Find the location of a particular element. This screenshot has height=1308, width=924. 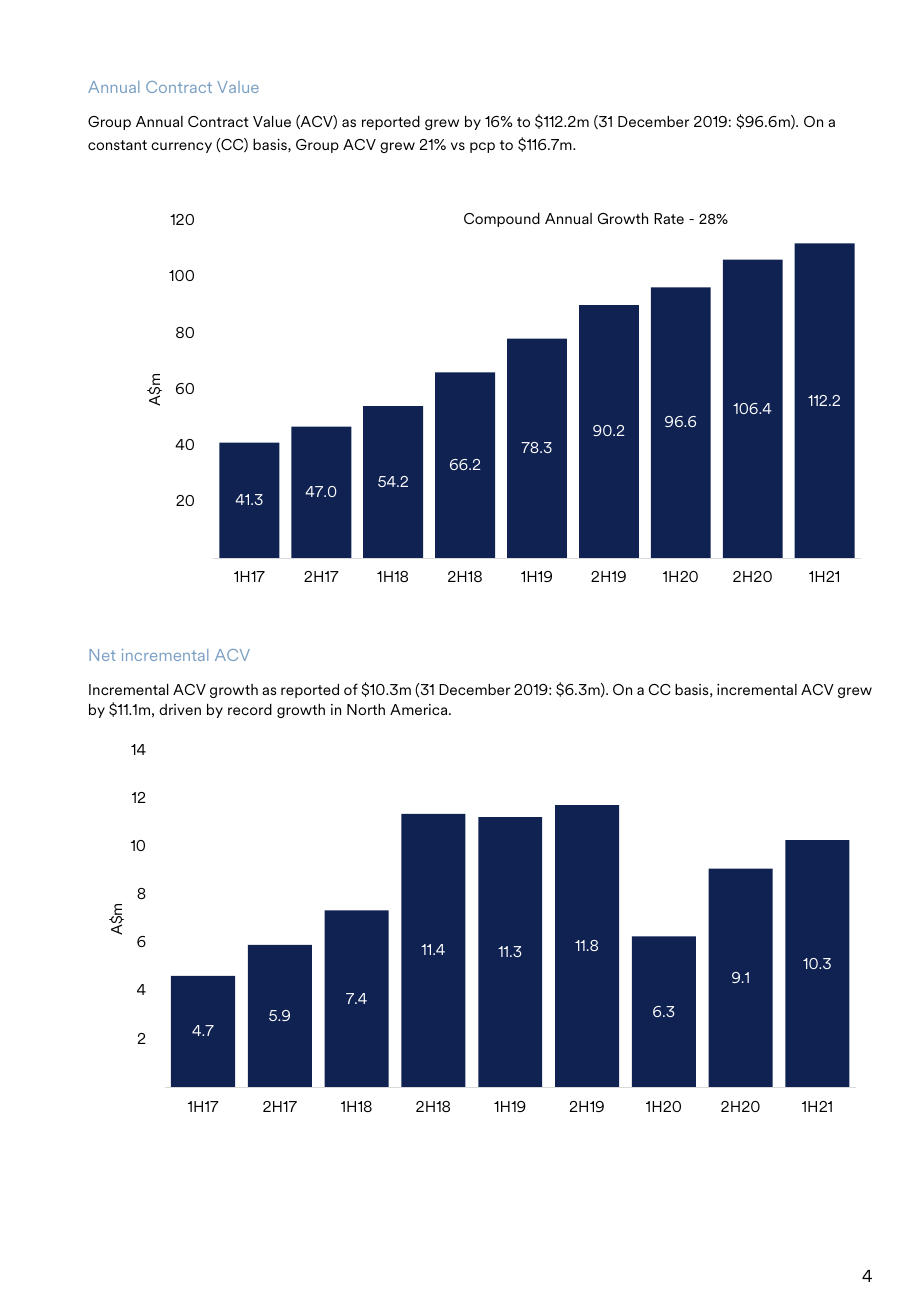

Net is located at coordinates (102, 655).
